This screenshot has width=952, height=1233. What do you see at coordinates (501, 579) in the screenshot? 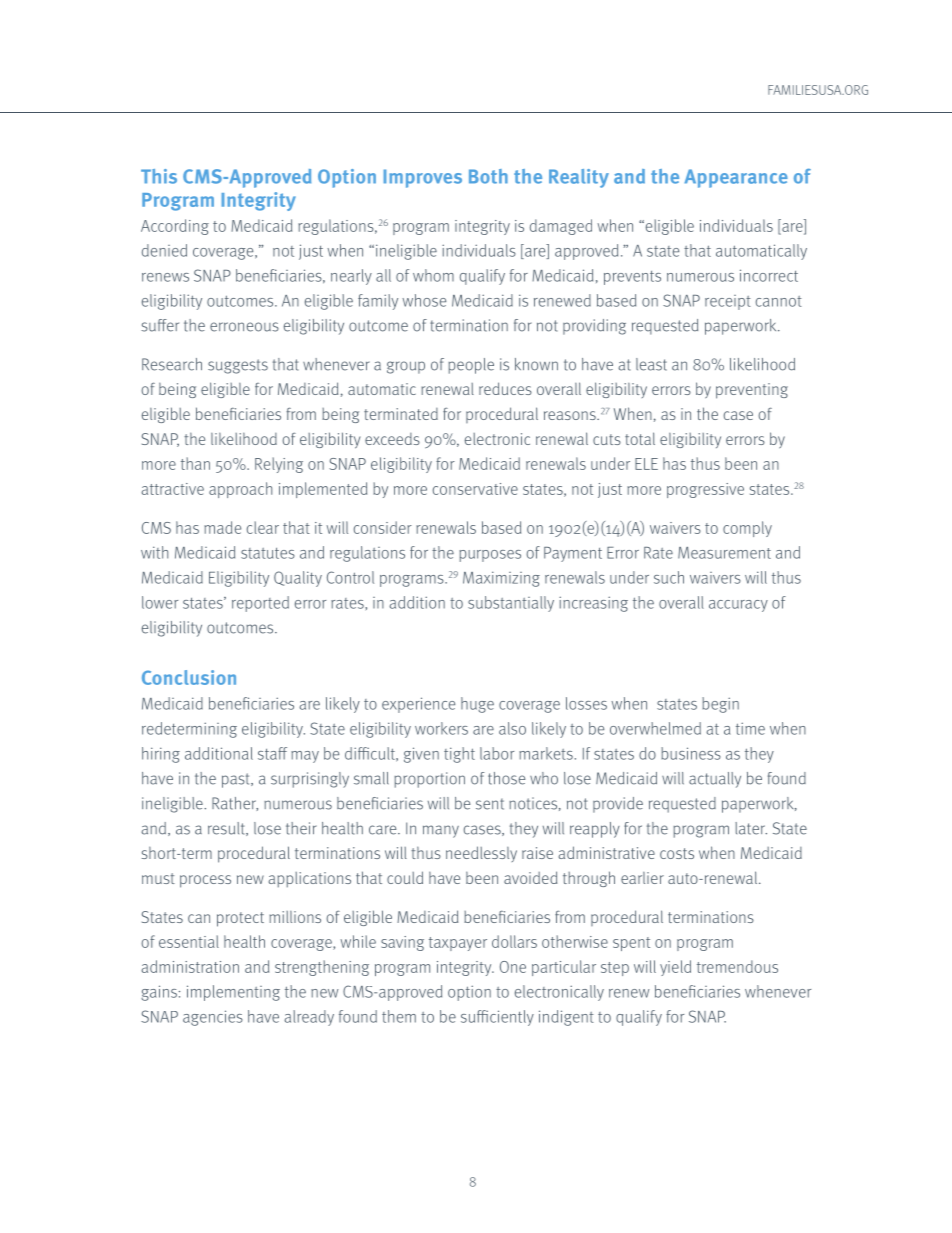
I see `Maximizing` at bounding box center [501, 579].
